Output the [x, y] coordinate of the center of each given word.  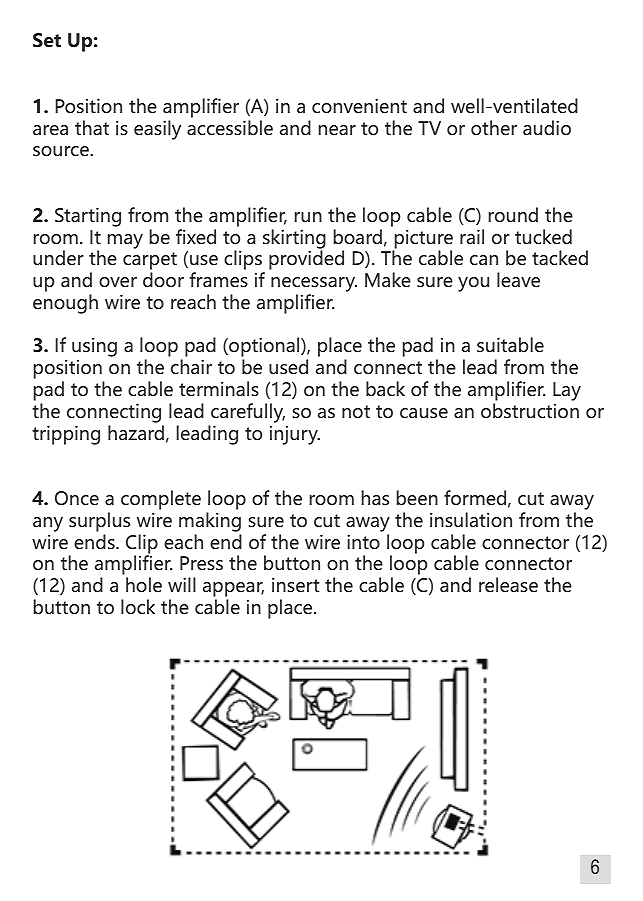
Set [47, 40]
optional [264, 348]
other [494, 127]
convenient [359, 105]
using [94, 348]
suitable [510, 344]
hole [144, 584]
